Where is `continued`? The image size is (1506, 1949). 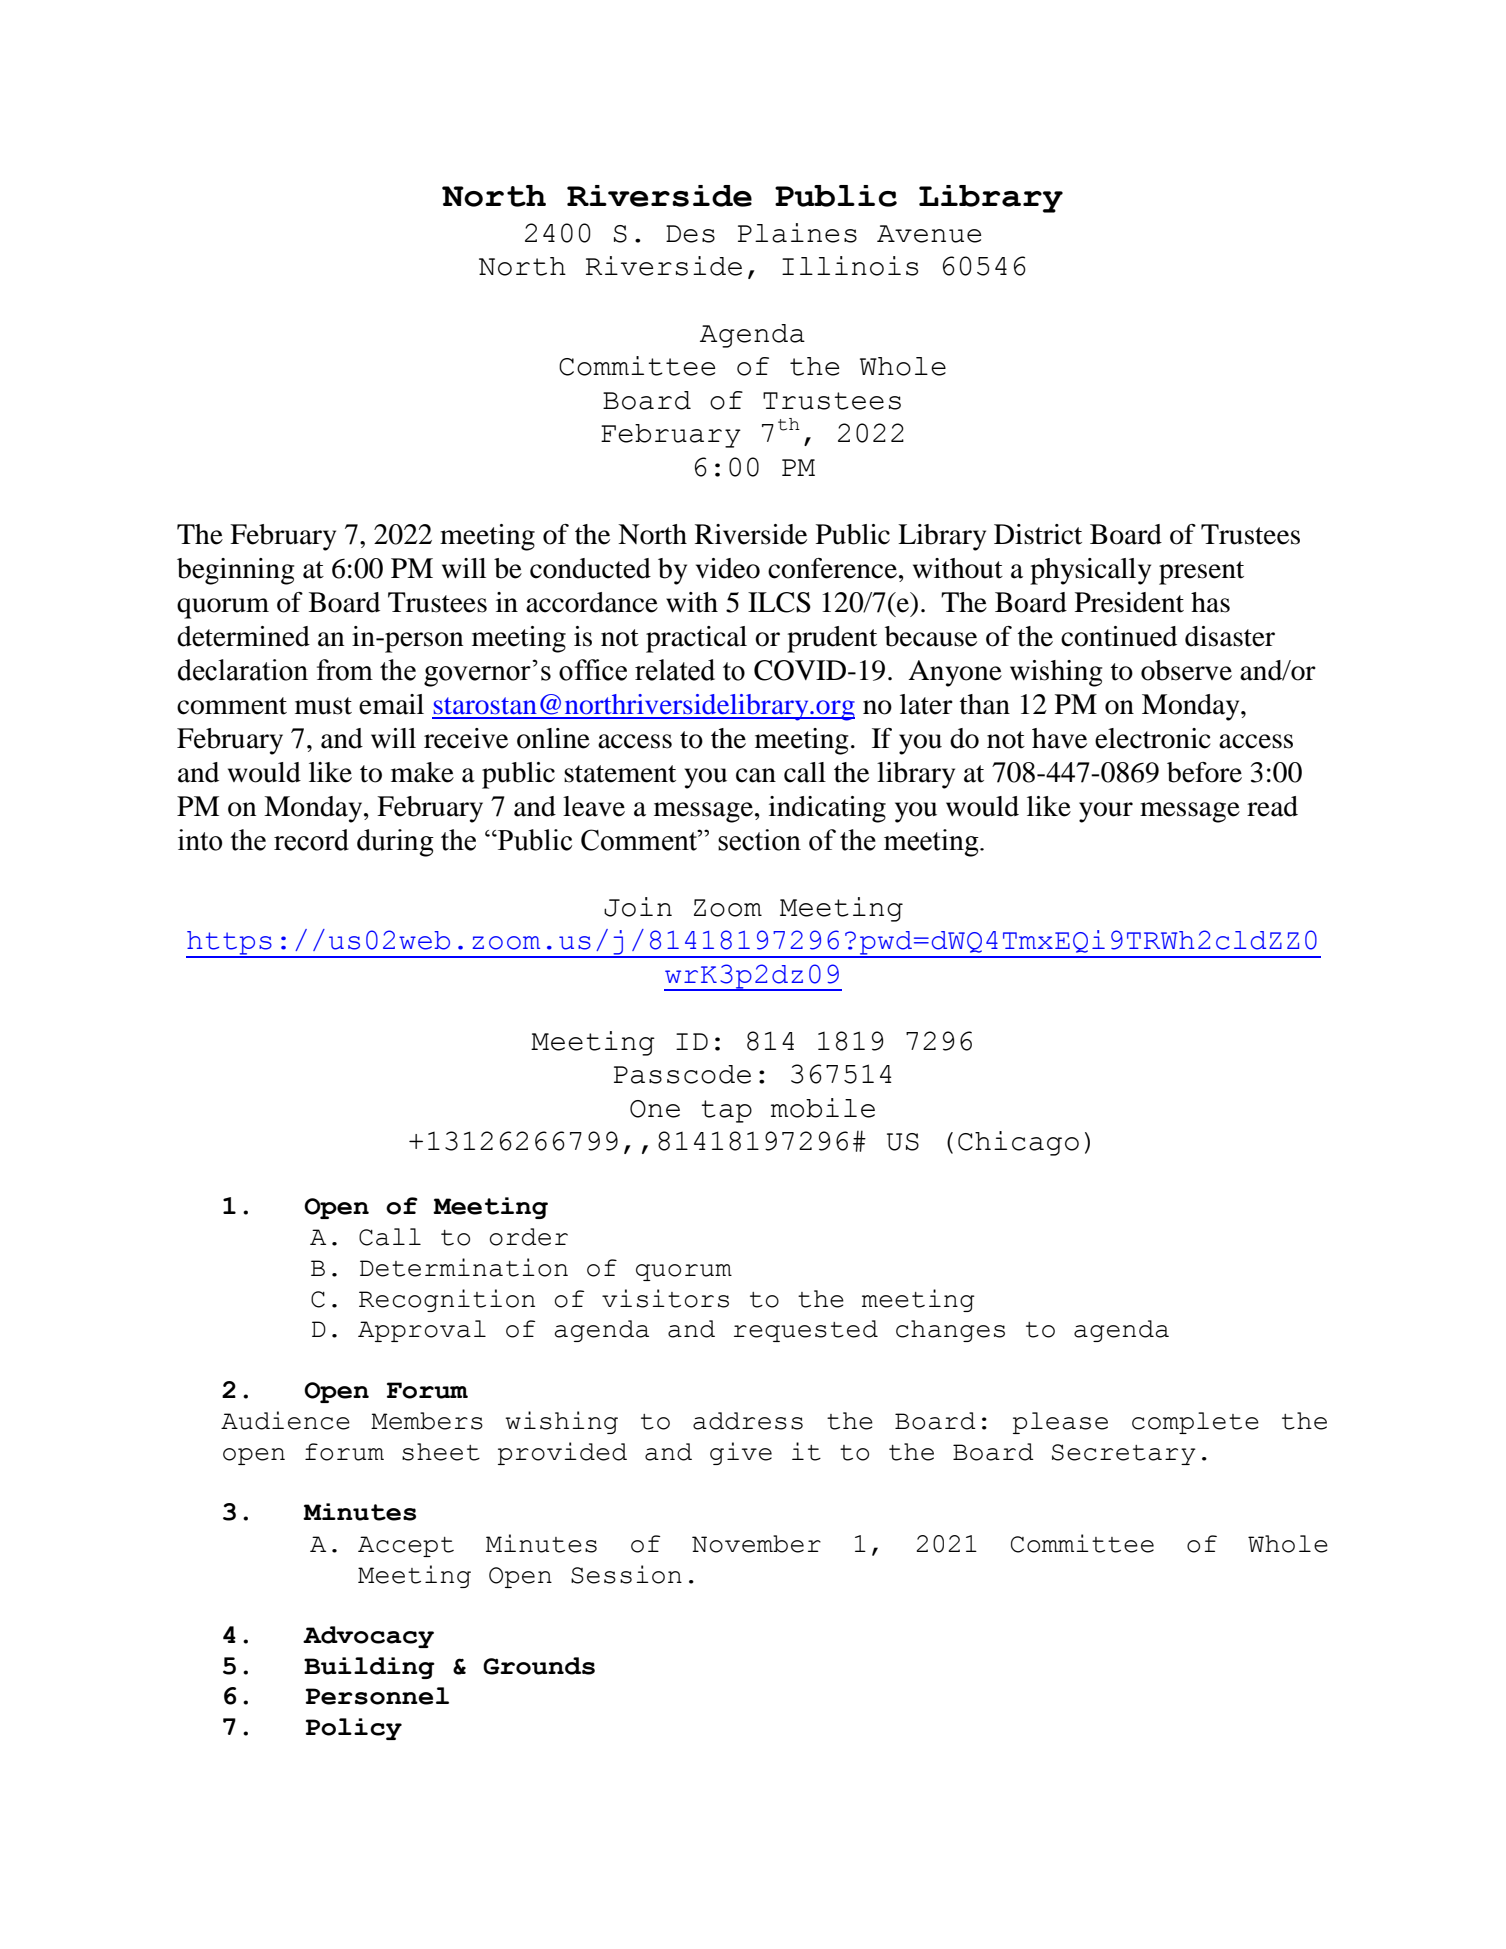
continued is located at coordinates (1119, 636).
